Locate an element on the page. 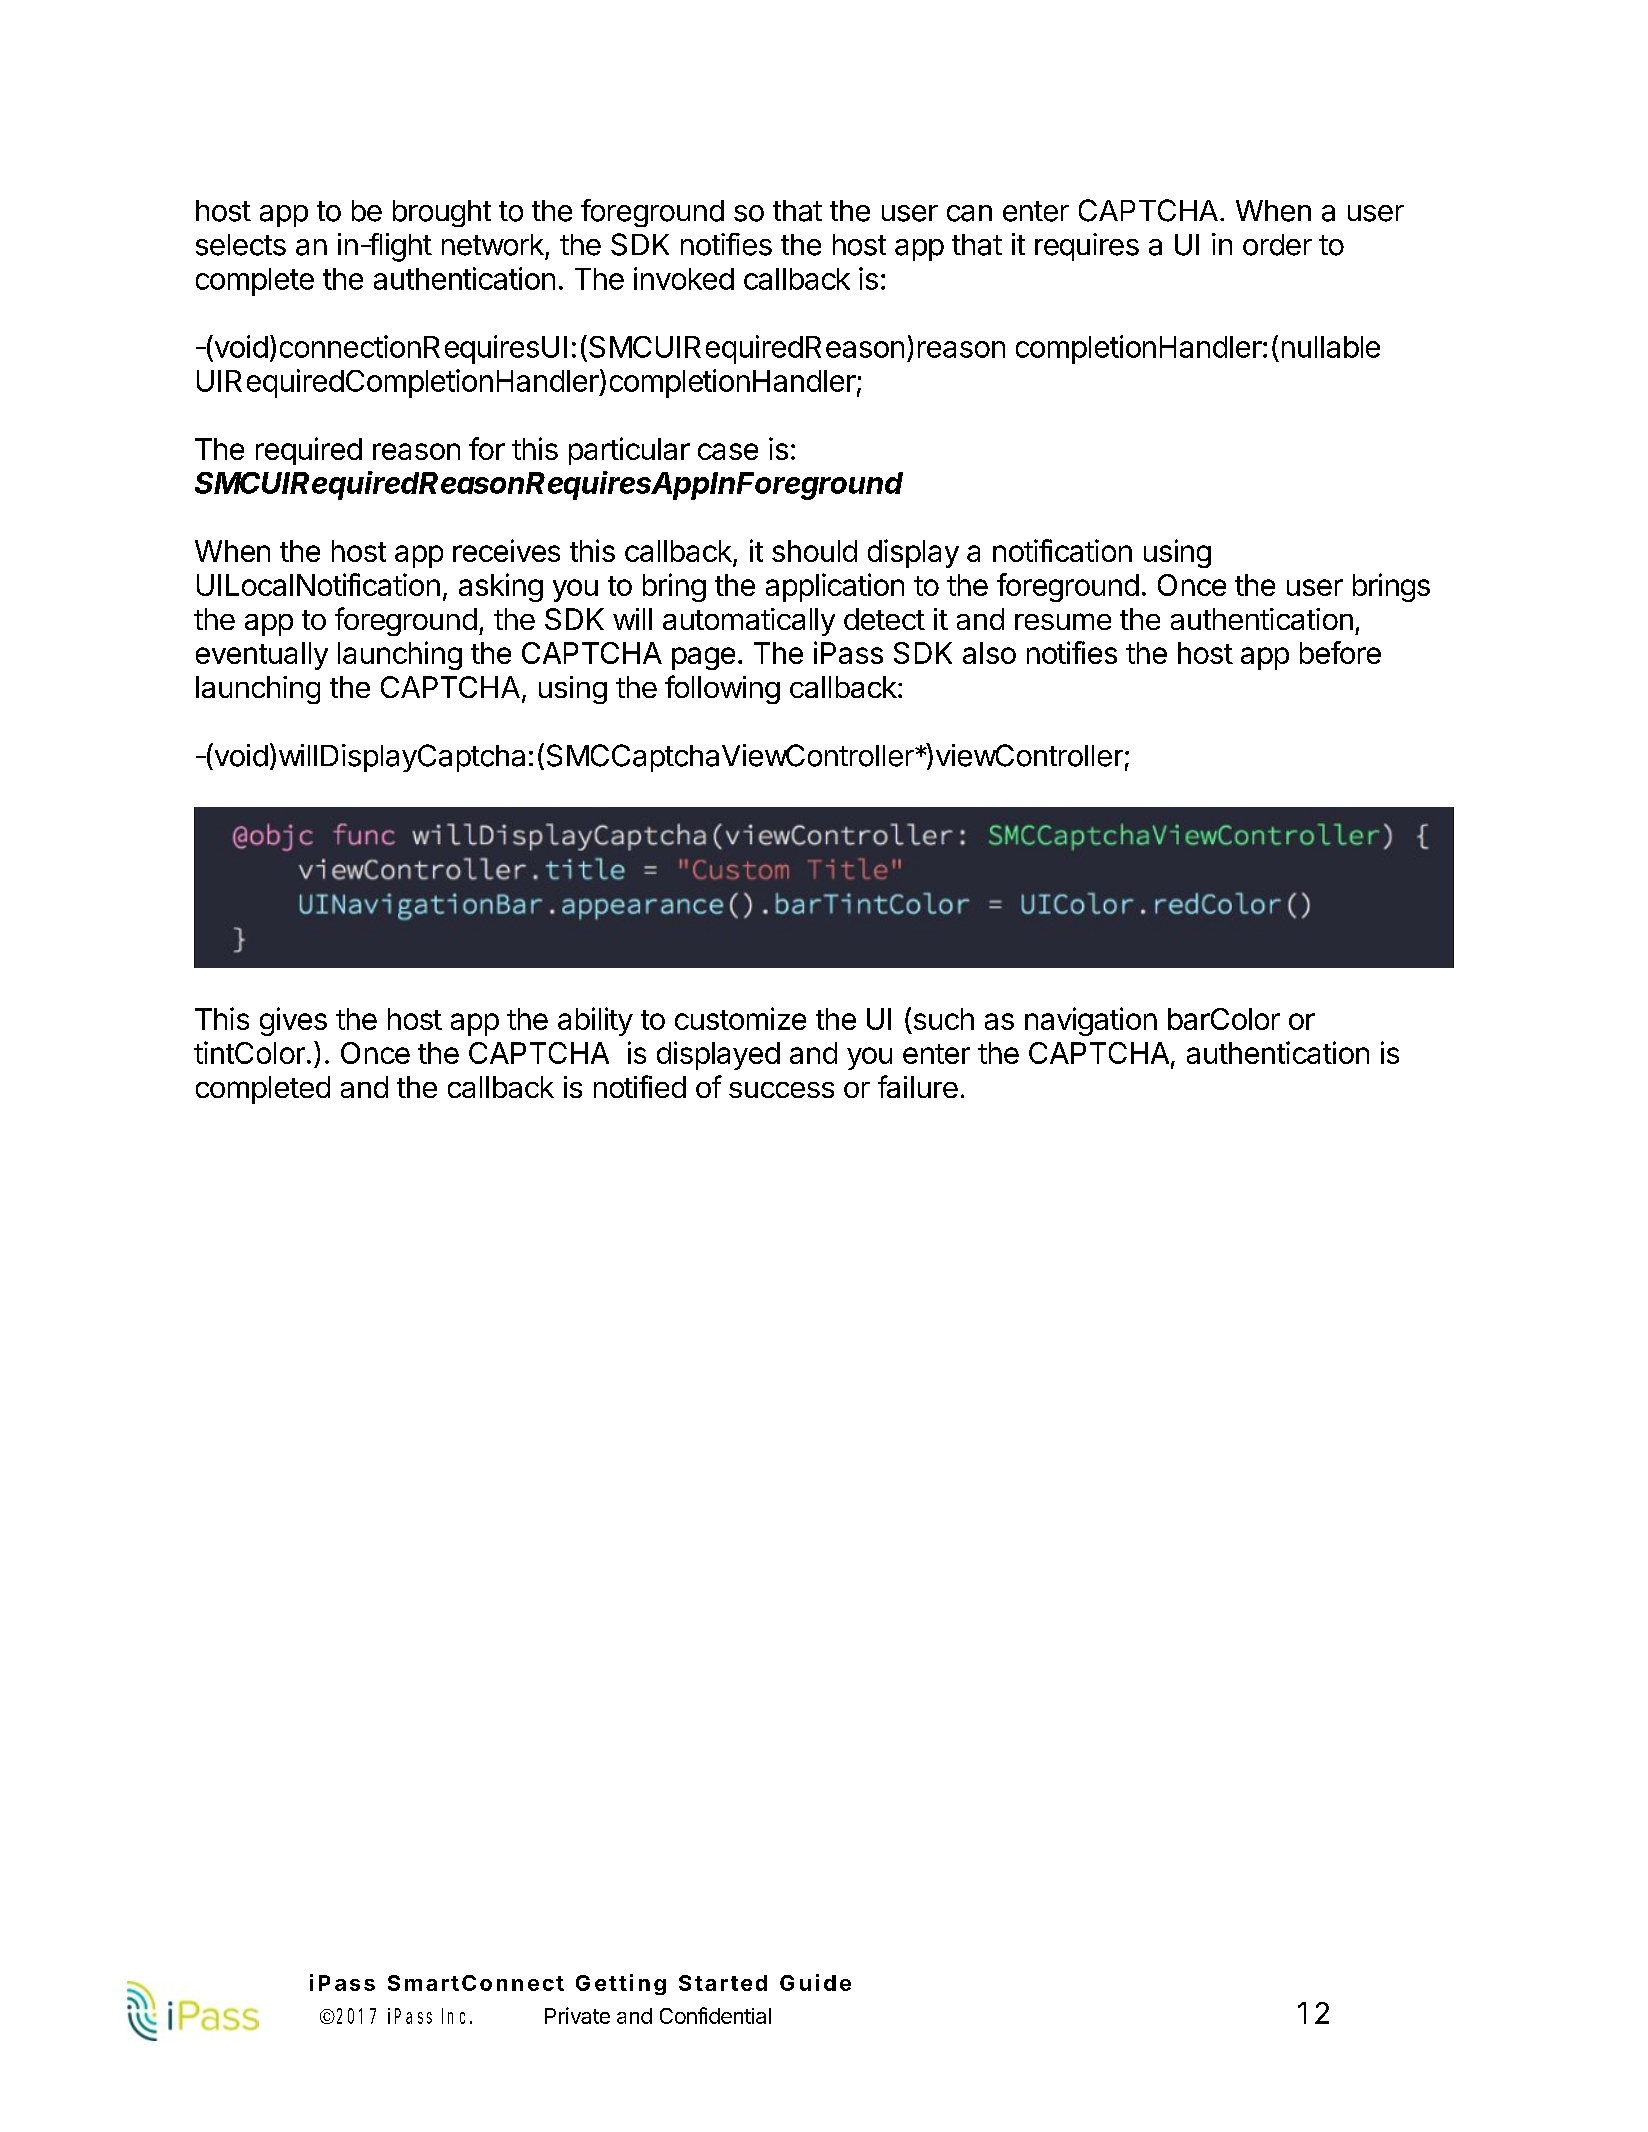 This document has height=2132, width=1648. success is located at coordinates (781, 1090).
